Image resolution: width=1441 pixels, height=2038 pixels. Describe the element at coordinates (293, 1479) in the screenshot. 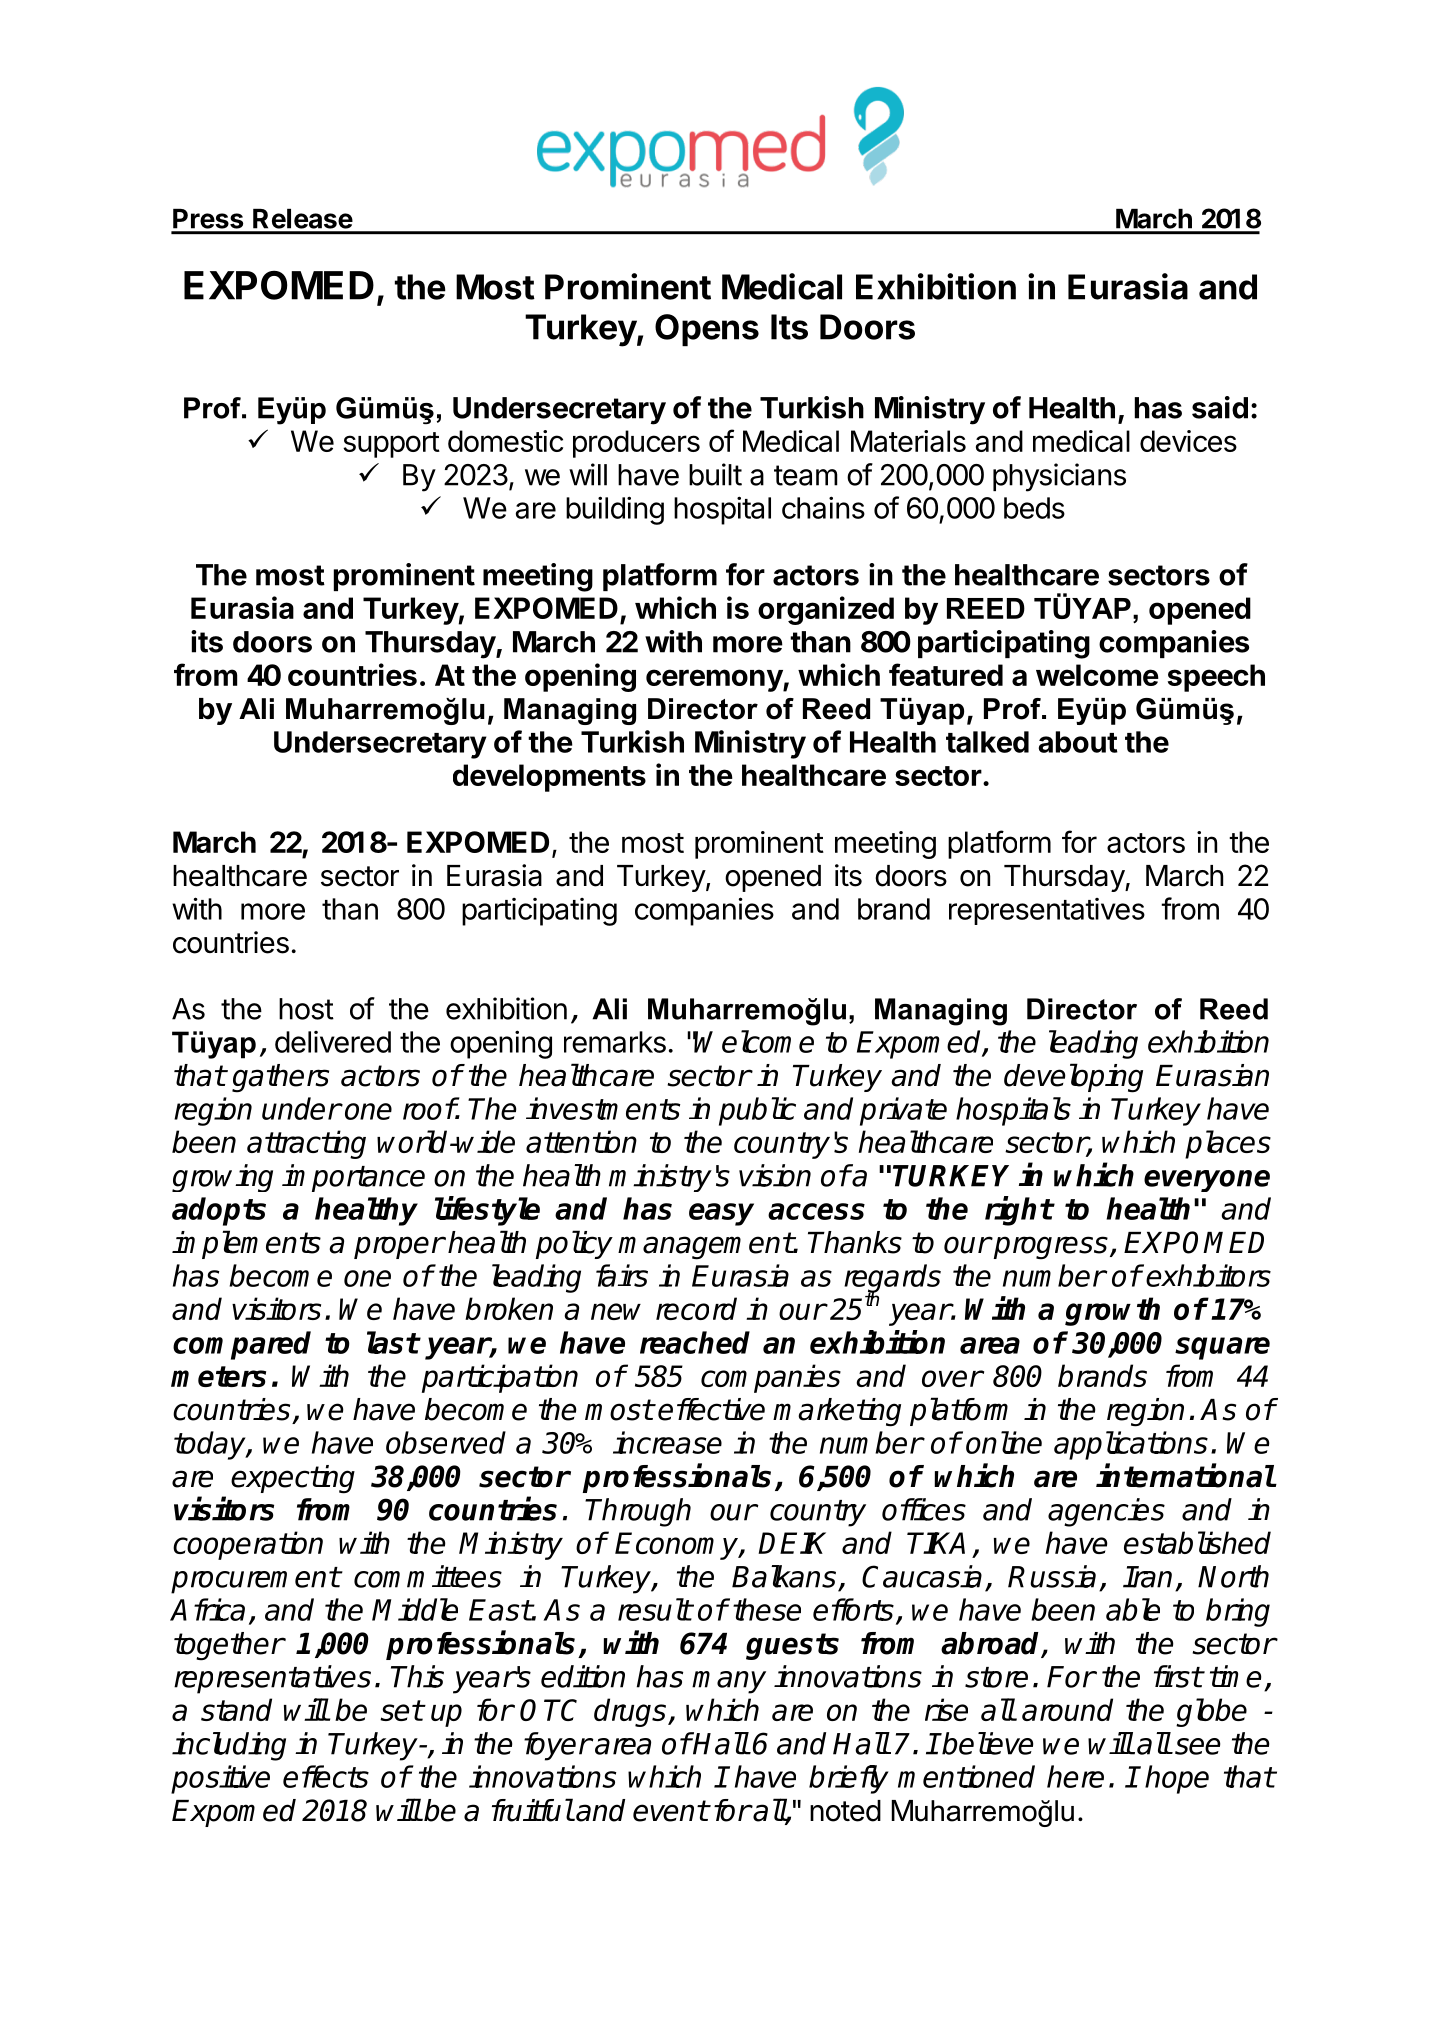

I see `expecting` at that location.
